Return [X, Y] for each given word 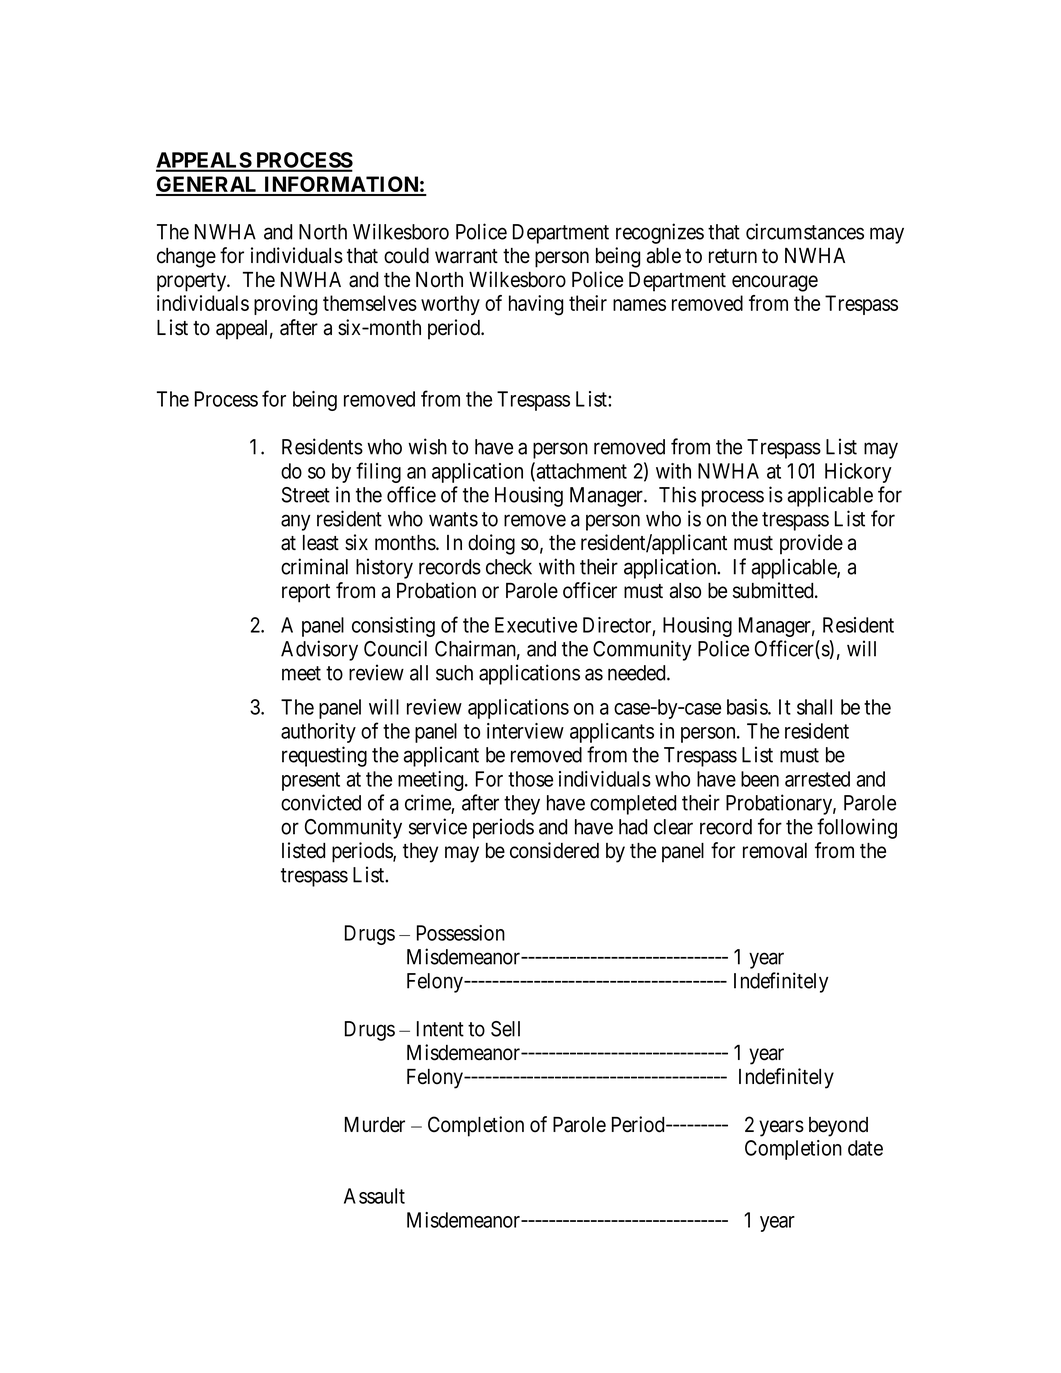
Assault [374, 1196]
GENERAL [208, 185]
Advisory [319, 650]
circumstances [805, 231]
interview [525, 731]
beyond [838, 1127]
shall [814, 707]
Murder [375, 1125]
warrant [466, 256]
